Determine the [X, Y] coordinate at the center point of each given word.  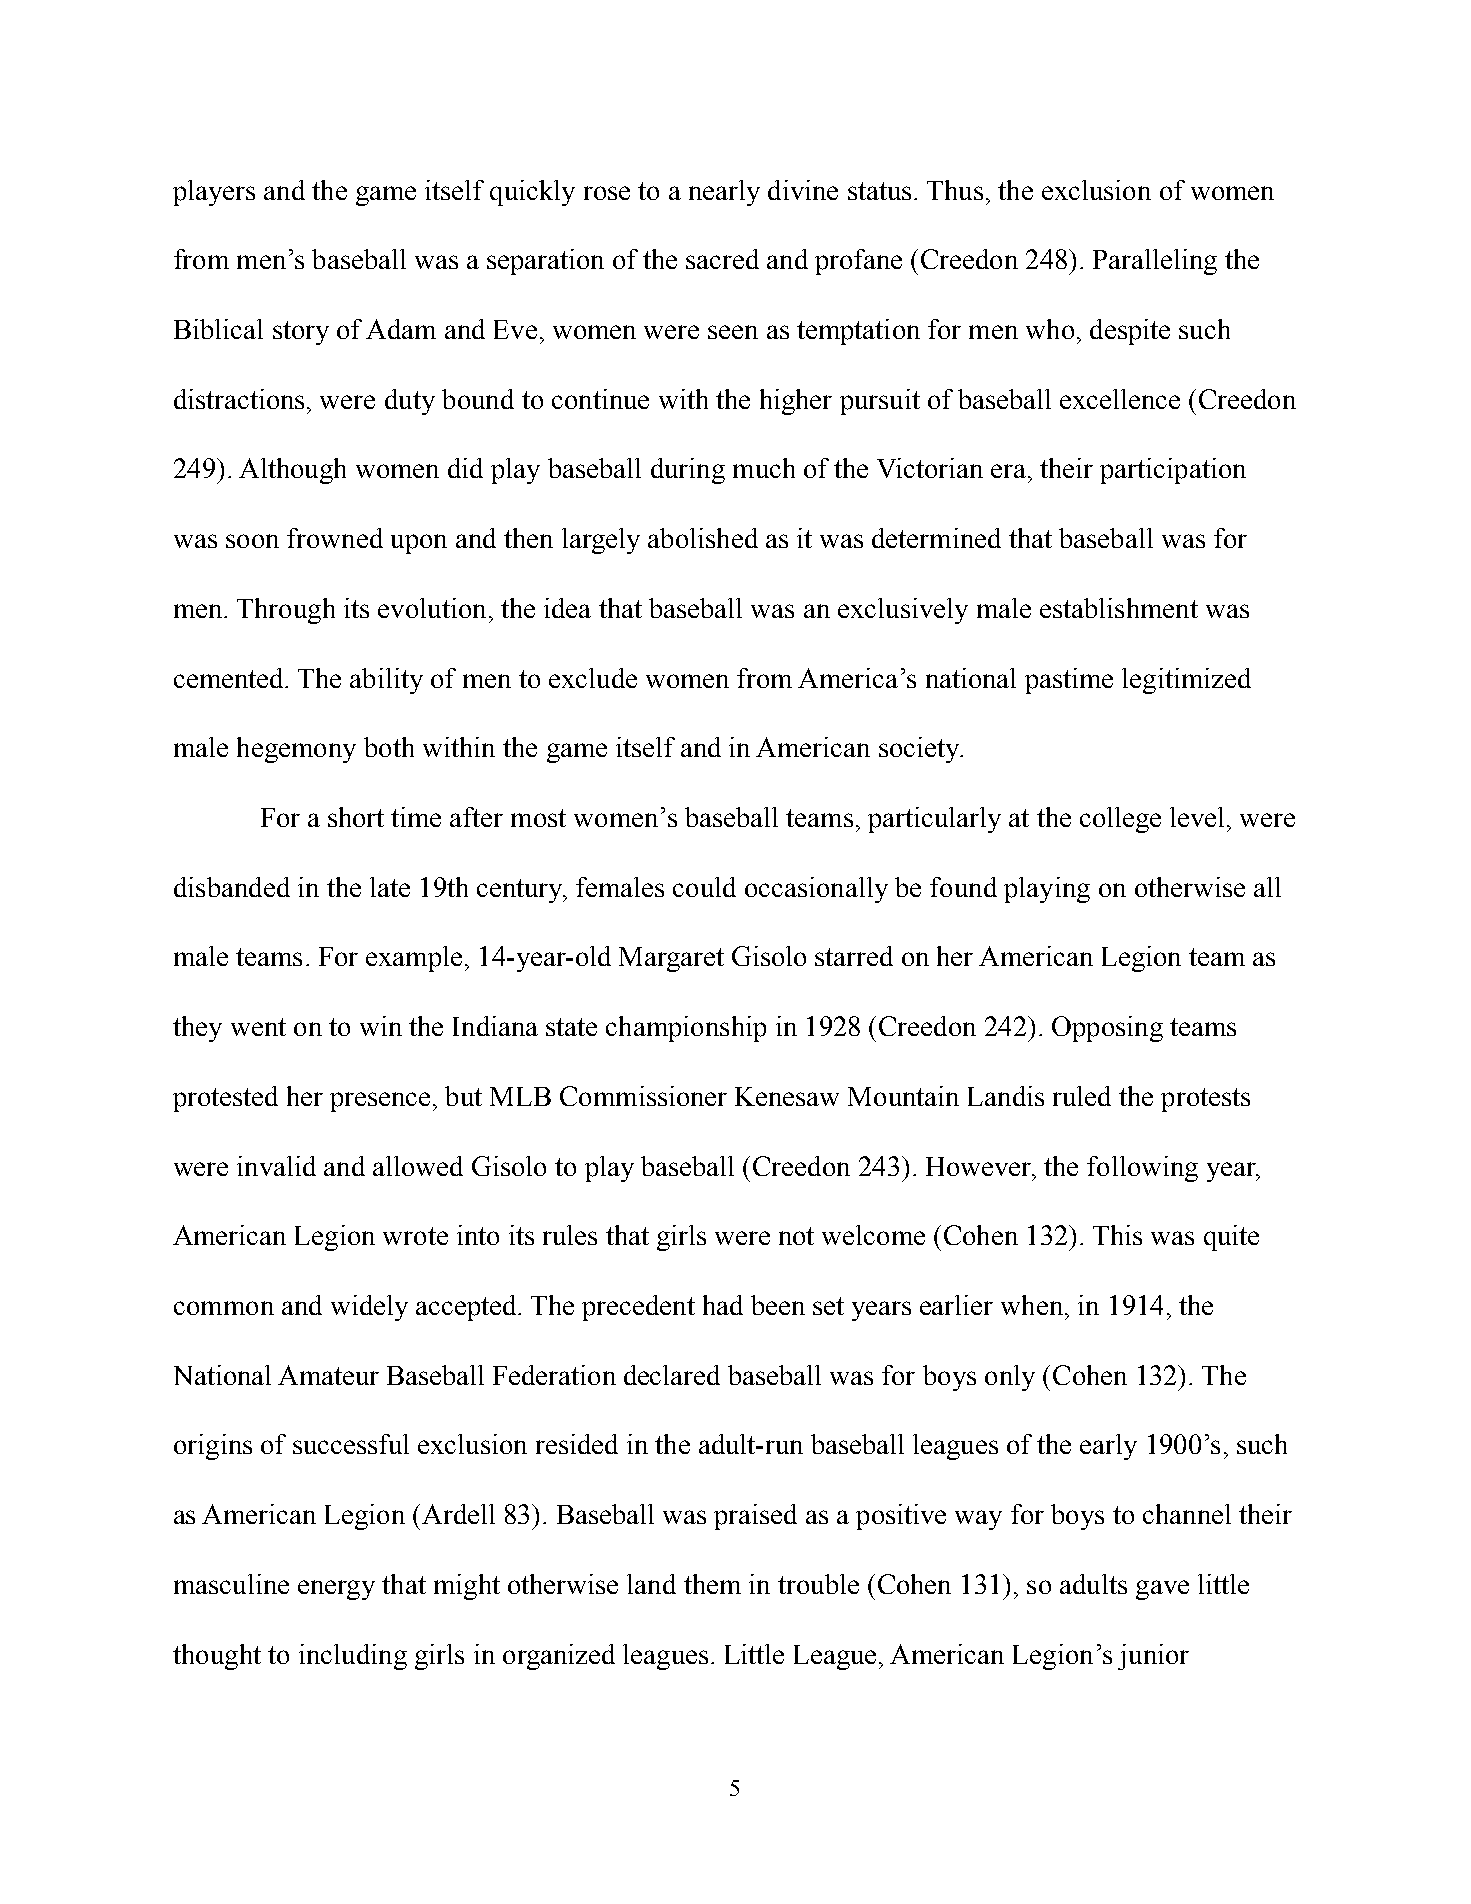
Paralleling [1155, 262]
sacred [722, 259]
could [704, 887]
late [390, 887]
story [301, 333]
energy [336, 1590]
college [1120, 820]
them [712, 1584]
